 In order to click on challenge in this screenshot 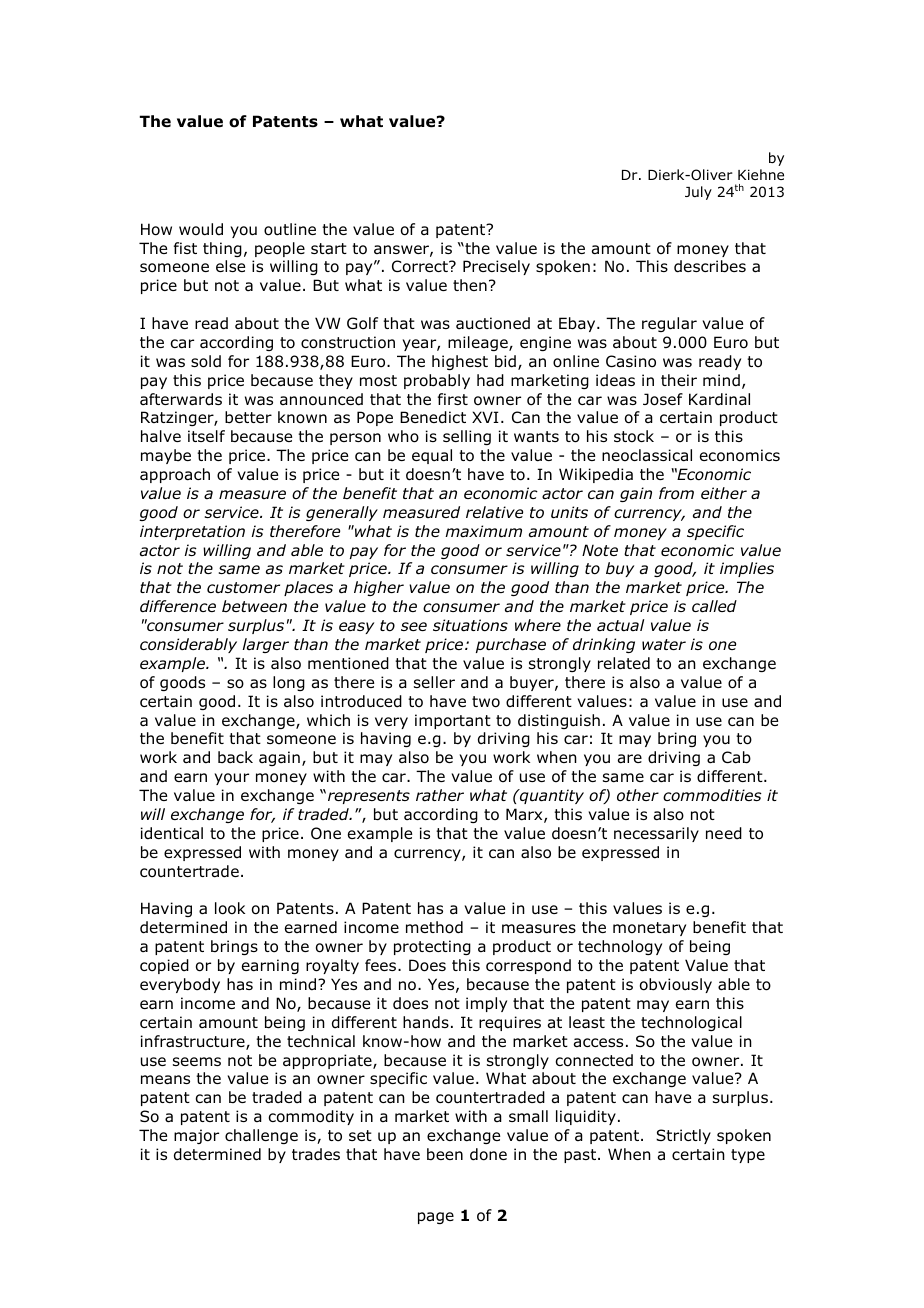, I will do `click(261, 1136)`.
